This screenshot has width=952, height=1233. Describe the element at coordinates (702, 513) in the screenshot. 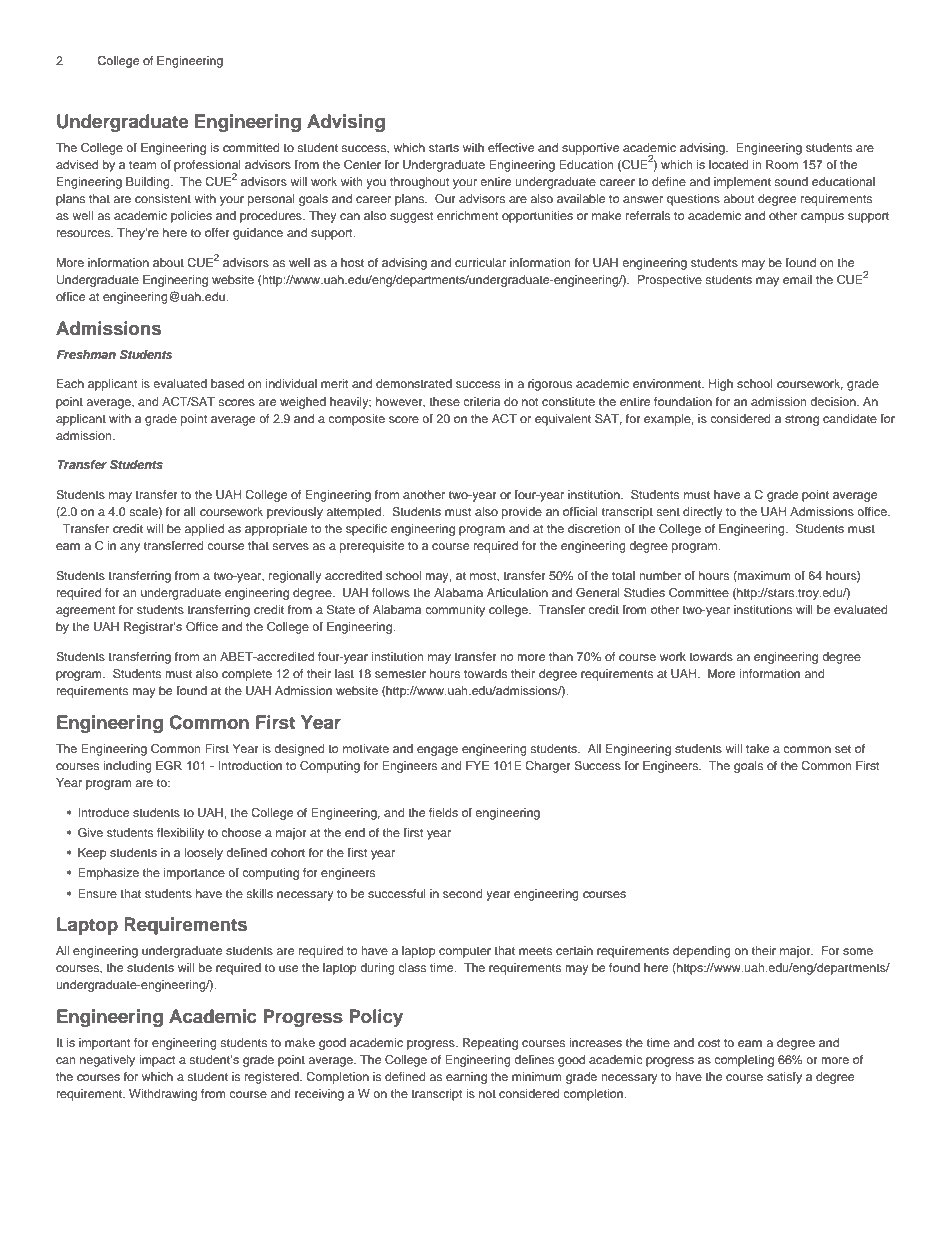

I see `directly` at that location.
